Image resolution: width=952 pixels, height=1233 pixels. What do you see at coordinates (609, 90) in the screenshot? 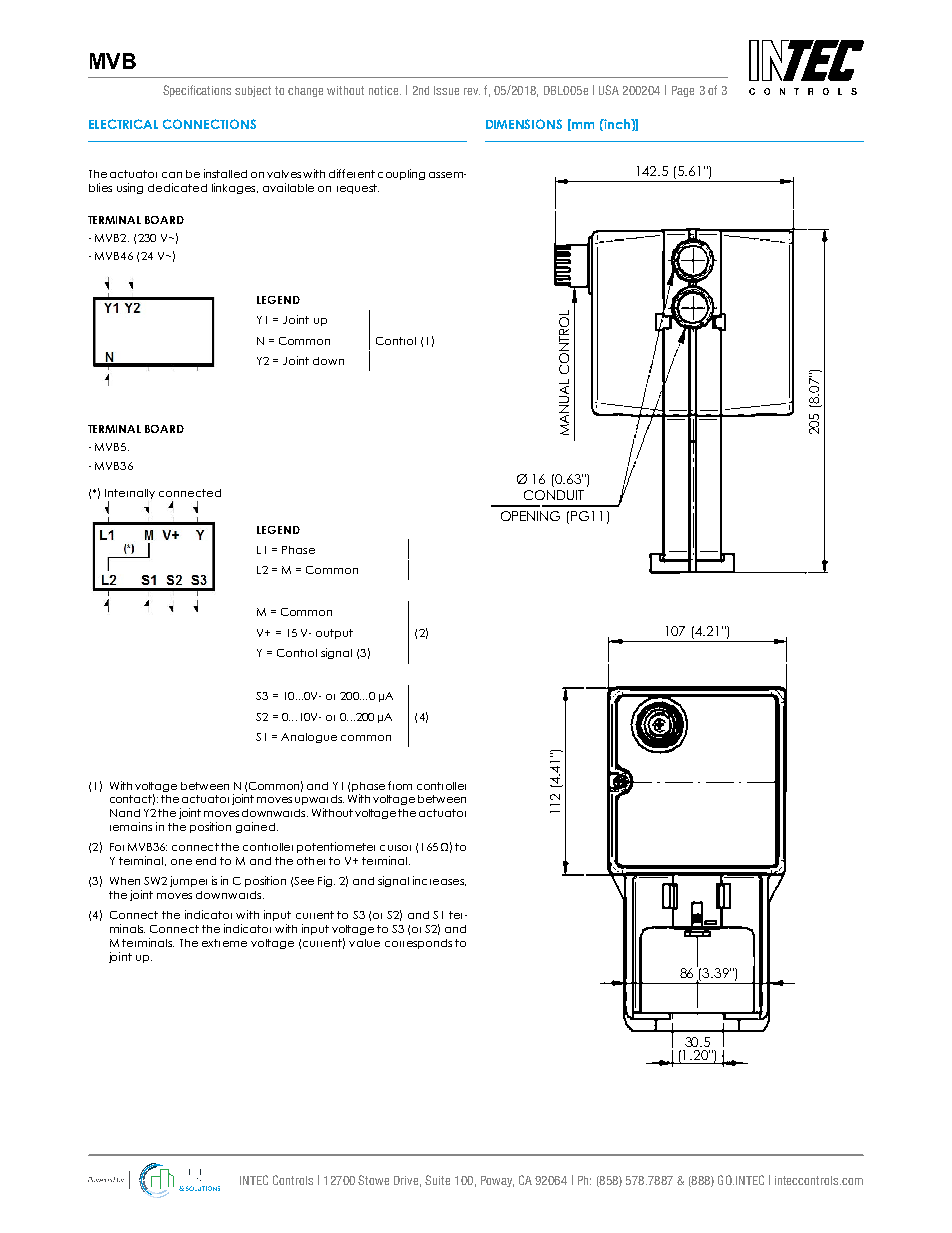
I see `USA` at bounding box center [609, 90].
